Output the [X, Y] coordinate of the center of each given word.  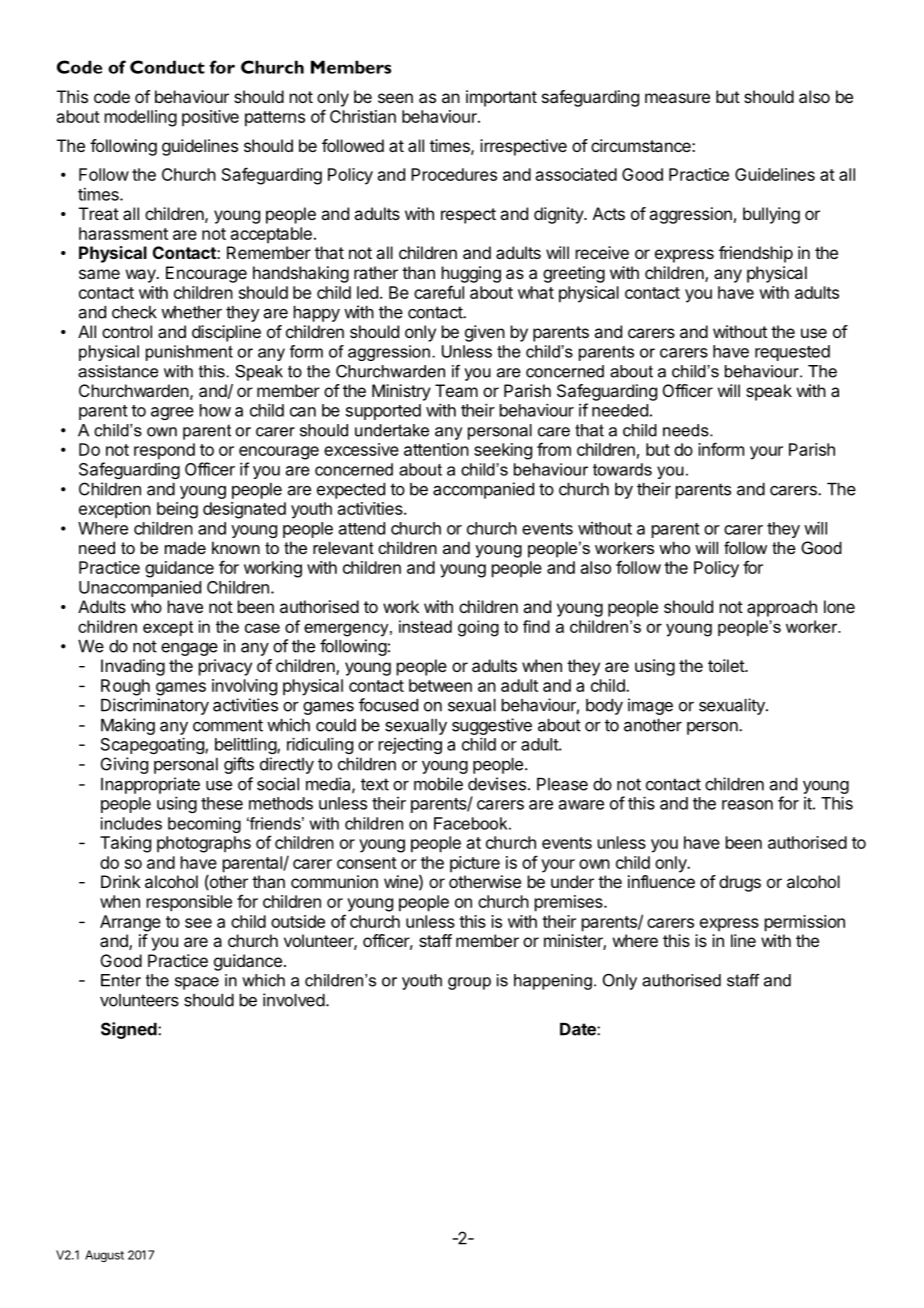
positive [210, 118]
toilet [727, 665]
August [104, 1256]
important [501, 98]
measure [677, 98]
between [440, 685]
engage [189, 649]
